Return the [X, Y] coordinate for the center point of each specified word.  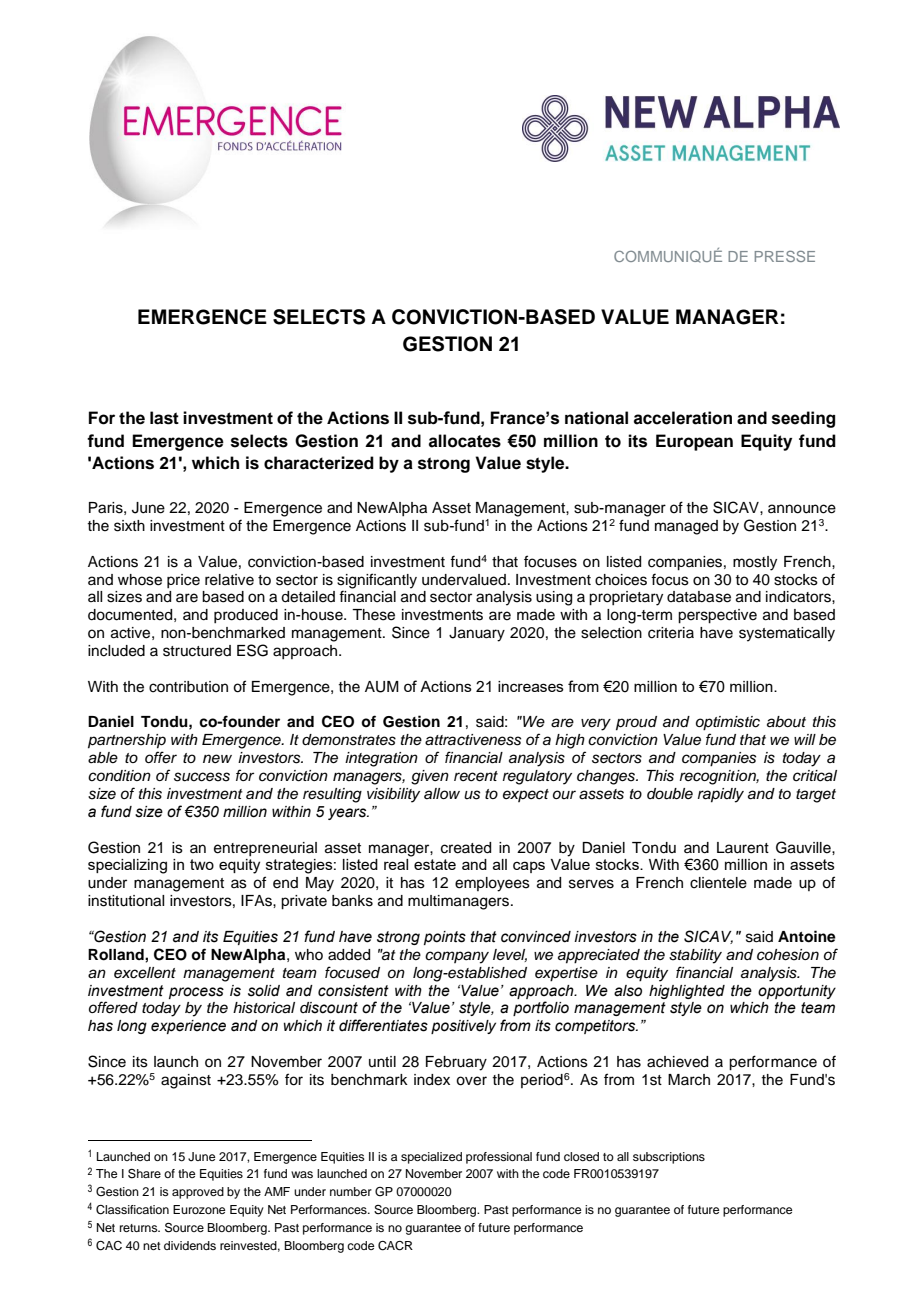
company [457, 957]
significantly [377, 581]
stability [695, 956]
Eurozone [199, 1209]
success [202, 777]
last [164, 418]
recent [476, 776]
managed [686, 527]
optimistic [728, 723]
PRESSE [785, 256]
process [196, 993]
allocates [465, 441]
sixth [129, 526]
